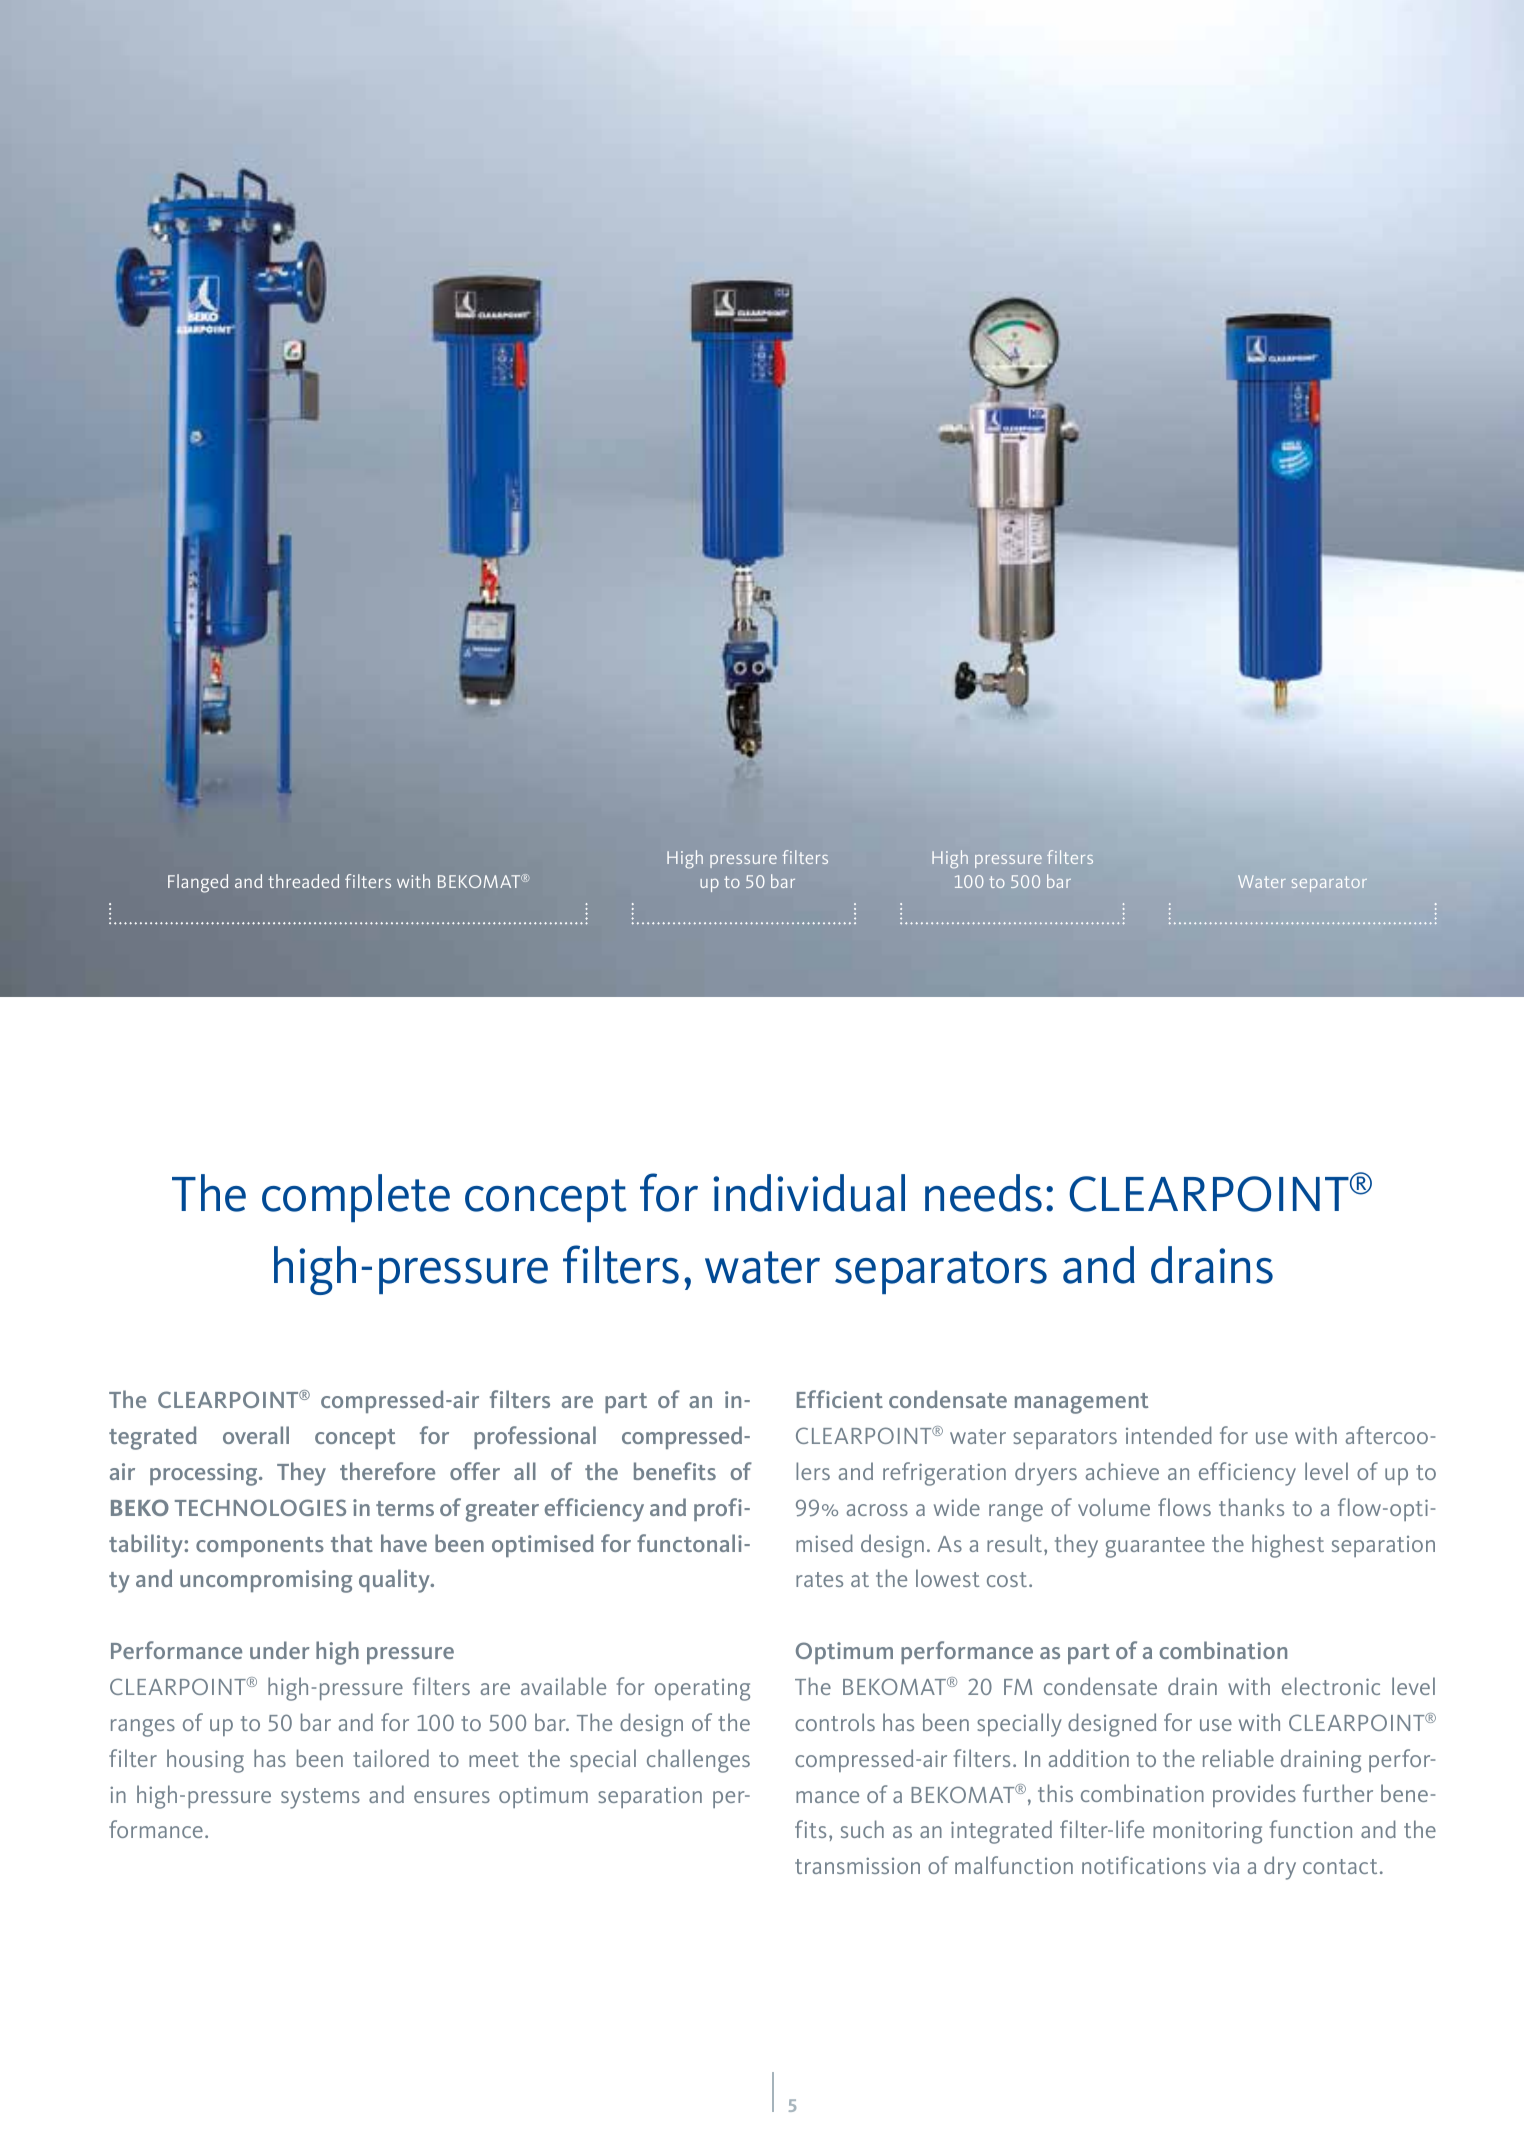 The height and width of the image is (2156, 1524). I want to click on transmission, so click(857, 1865).
